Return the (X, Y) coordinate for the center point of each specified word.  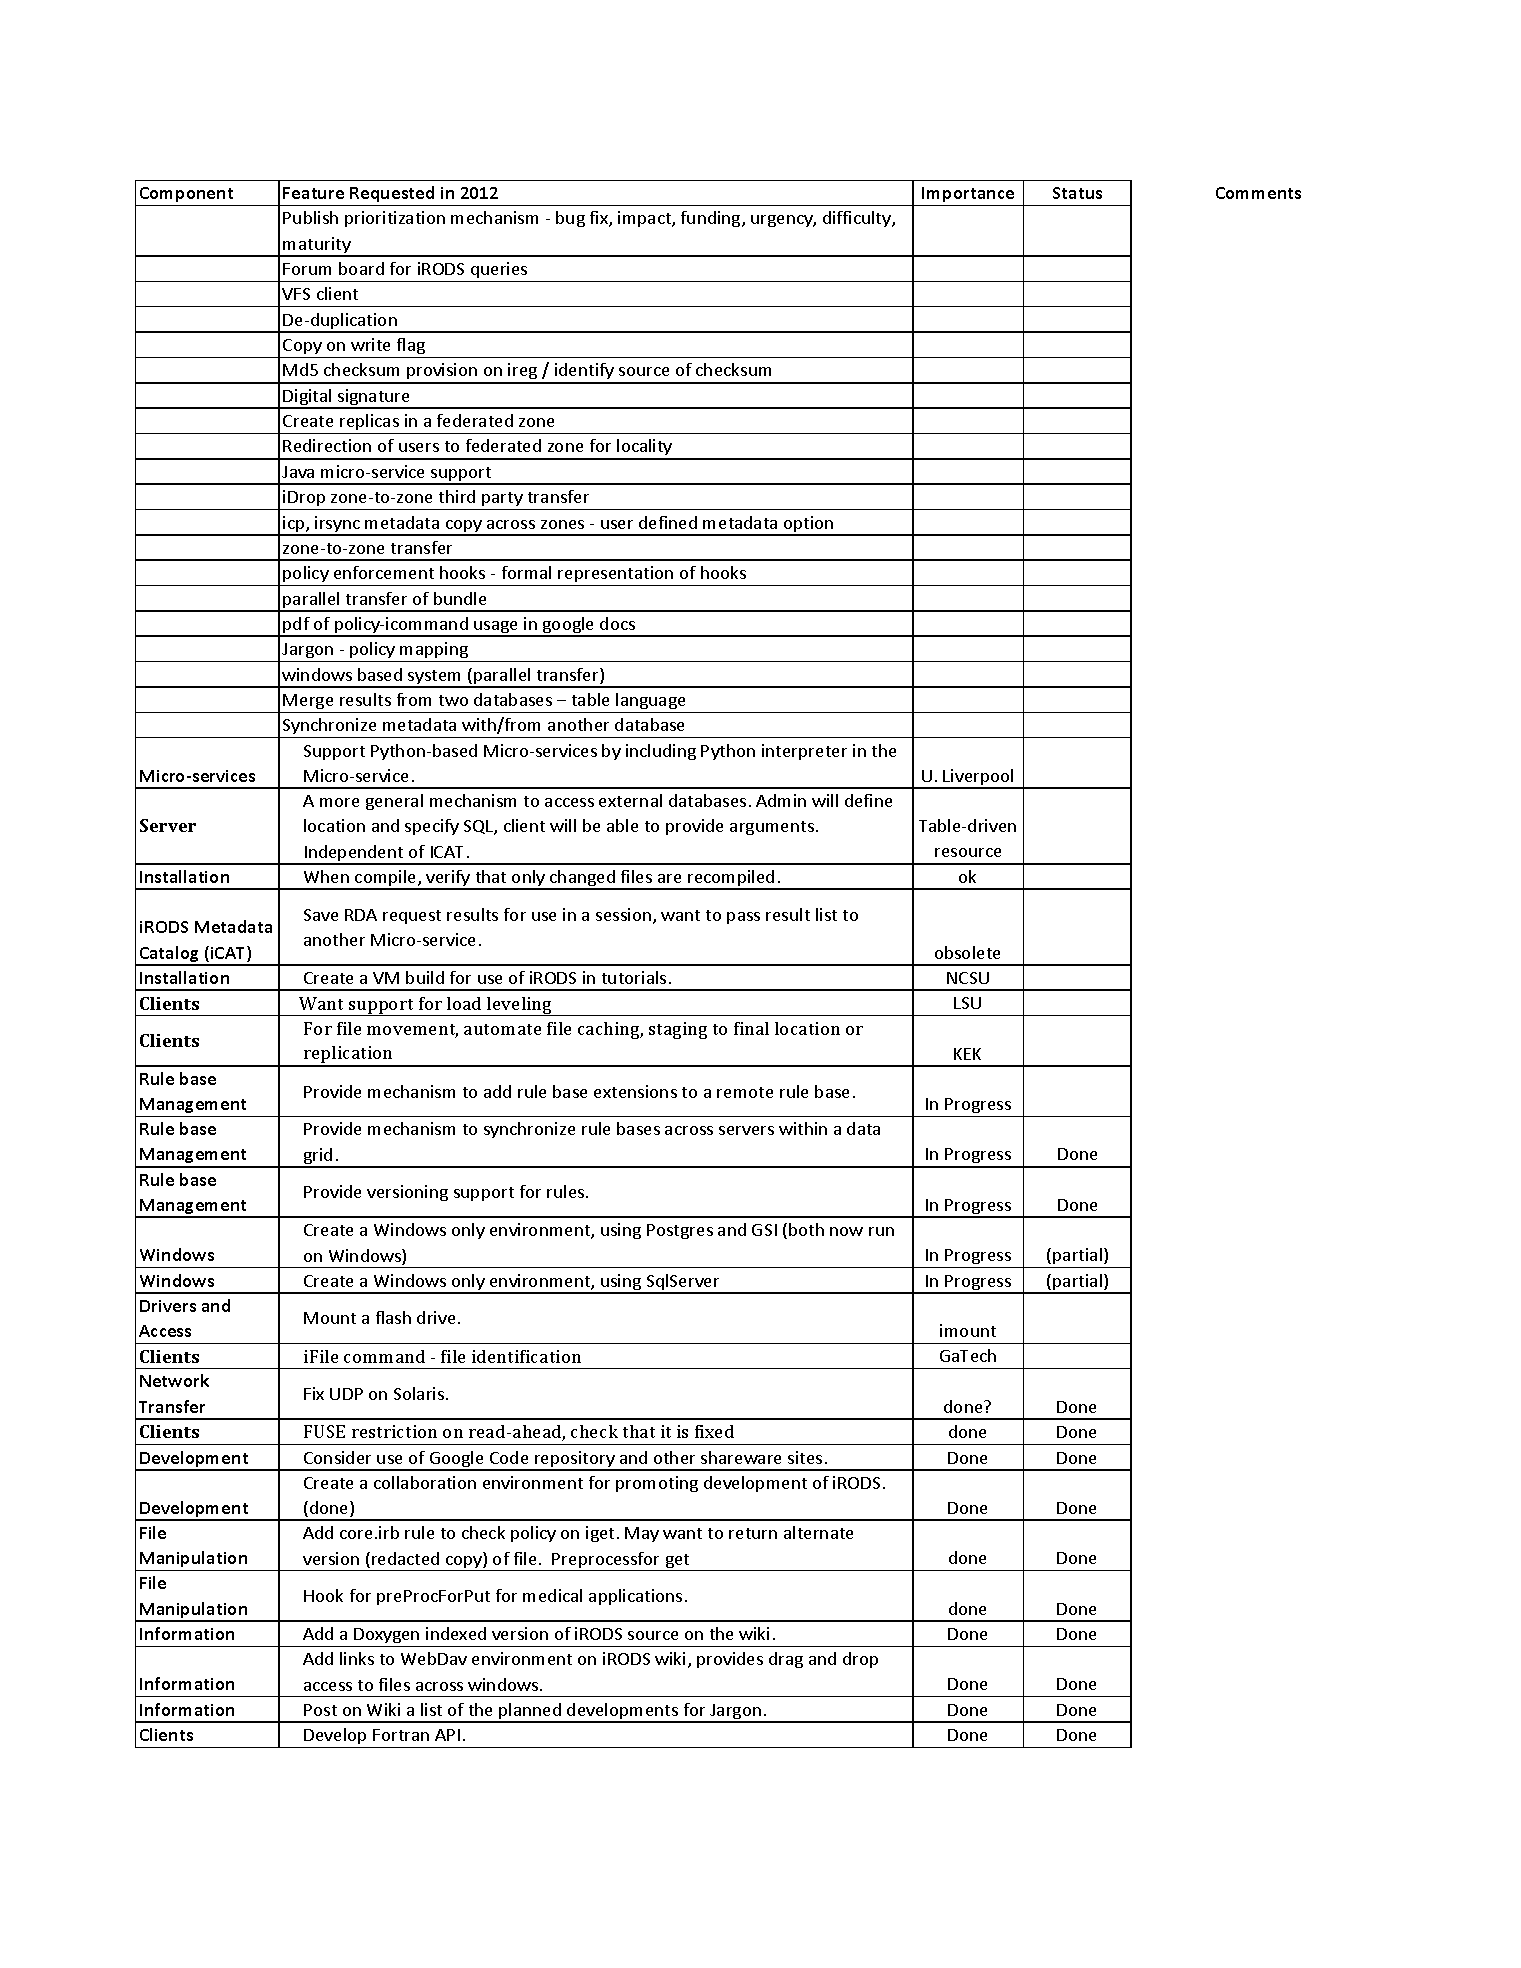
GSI (764, 1230)
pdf (297, 626)
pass (743, 918)
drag (786, 1660)
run (881, 1231)
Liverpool (979, 778)
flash (393, 1317)
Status (1077, 193)
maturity (317, 246)
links (357, 1658)
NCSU (968, 978)
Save (321, 915)
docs (617, 623)
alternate (818, 1532)
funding (712, 219)
